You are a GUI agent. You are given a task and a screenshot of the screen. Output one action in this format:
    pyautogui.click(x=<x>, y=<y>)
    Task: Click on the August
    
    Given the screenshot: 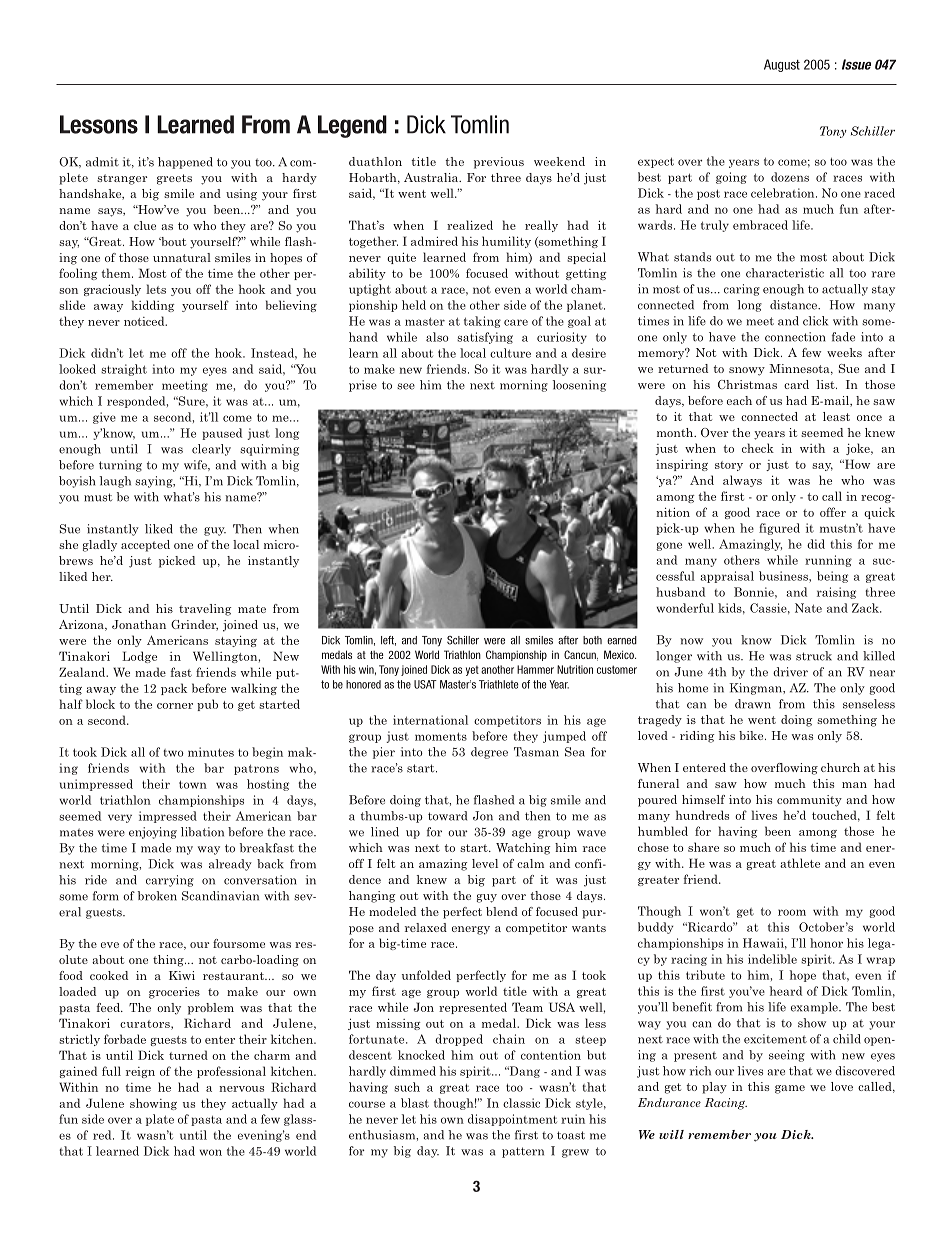 What is the action you would take?
    pyautogui.click(x=782, y=65)
